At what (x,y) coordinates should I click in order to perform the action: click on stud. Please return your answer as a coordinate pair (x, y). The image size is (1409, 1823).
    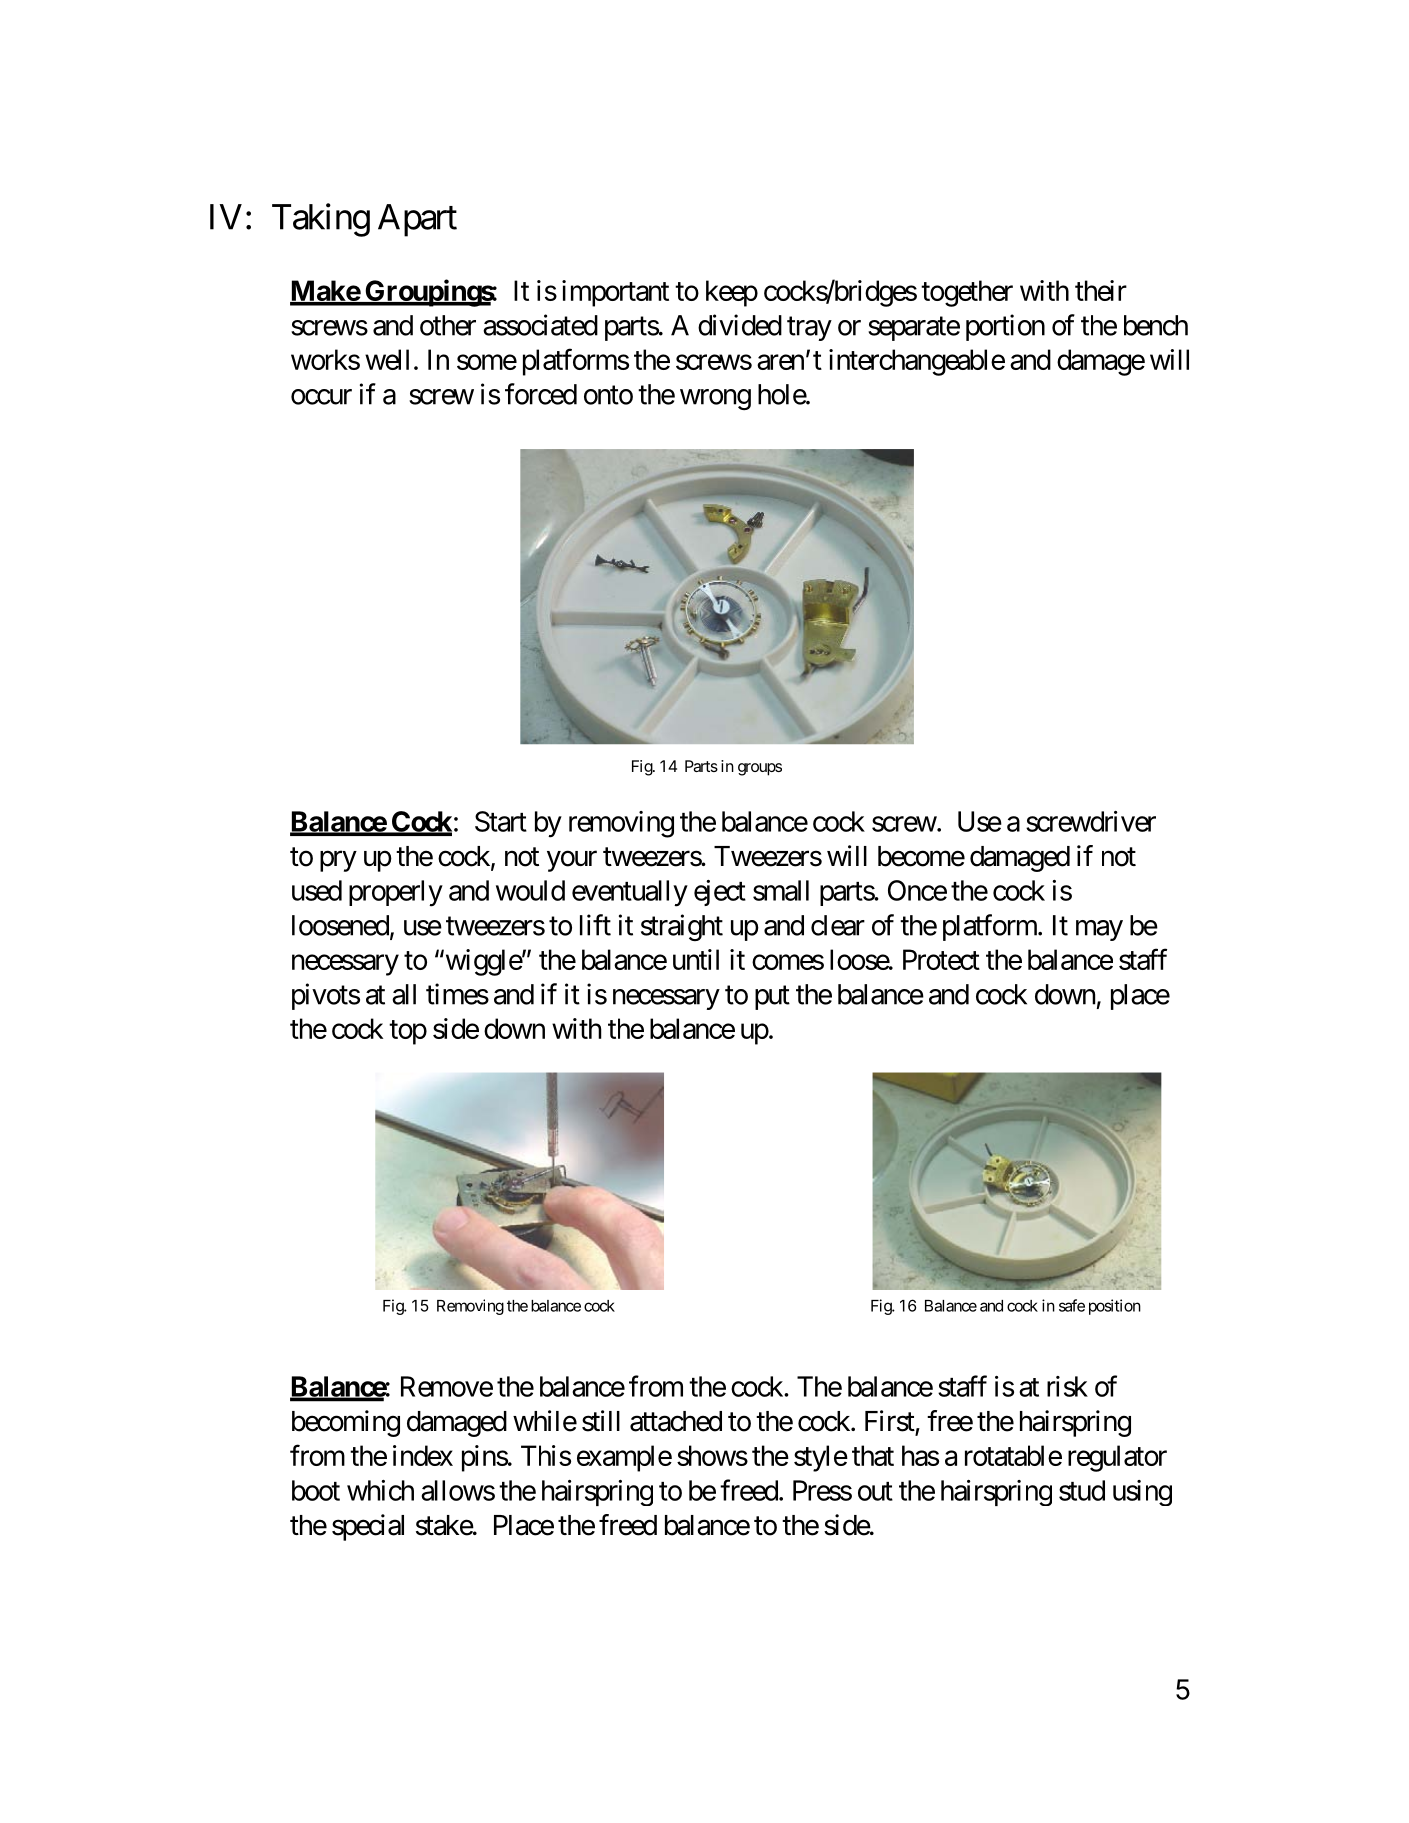
    Looking at the image, I should click on (1082, 1490).
